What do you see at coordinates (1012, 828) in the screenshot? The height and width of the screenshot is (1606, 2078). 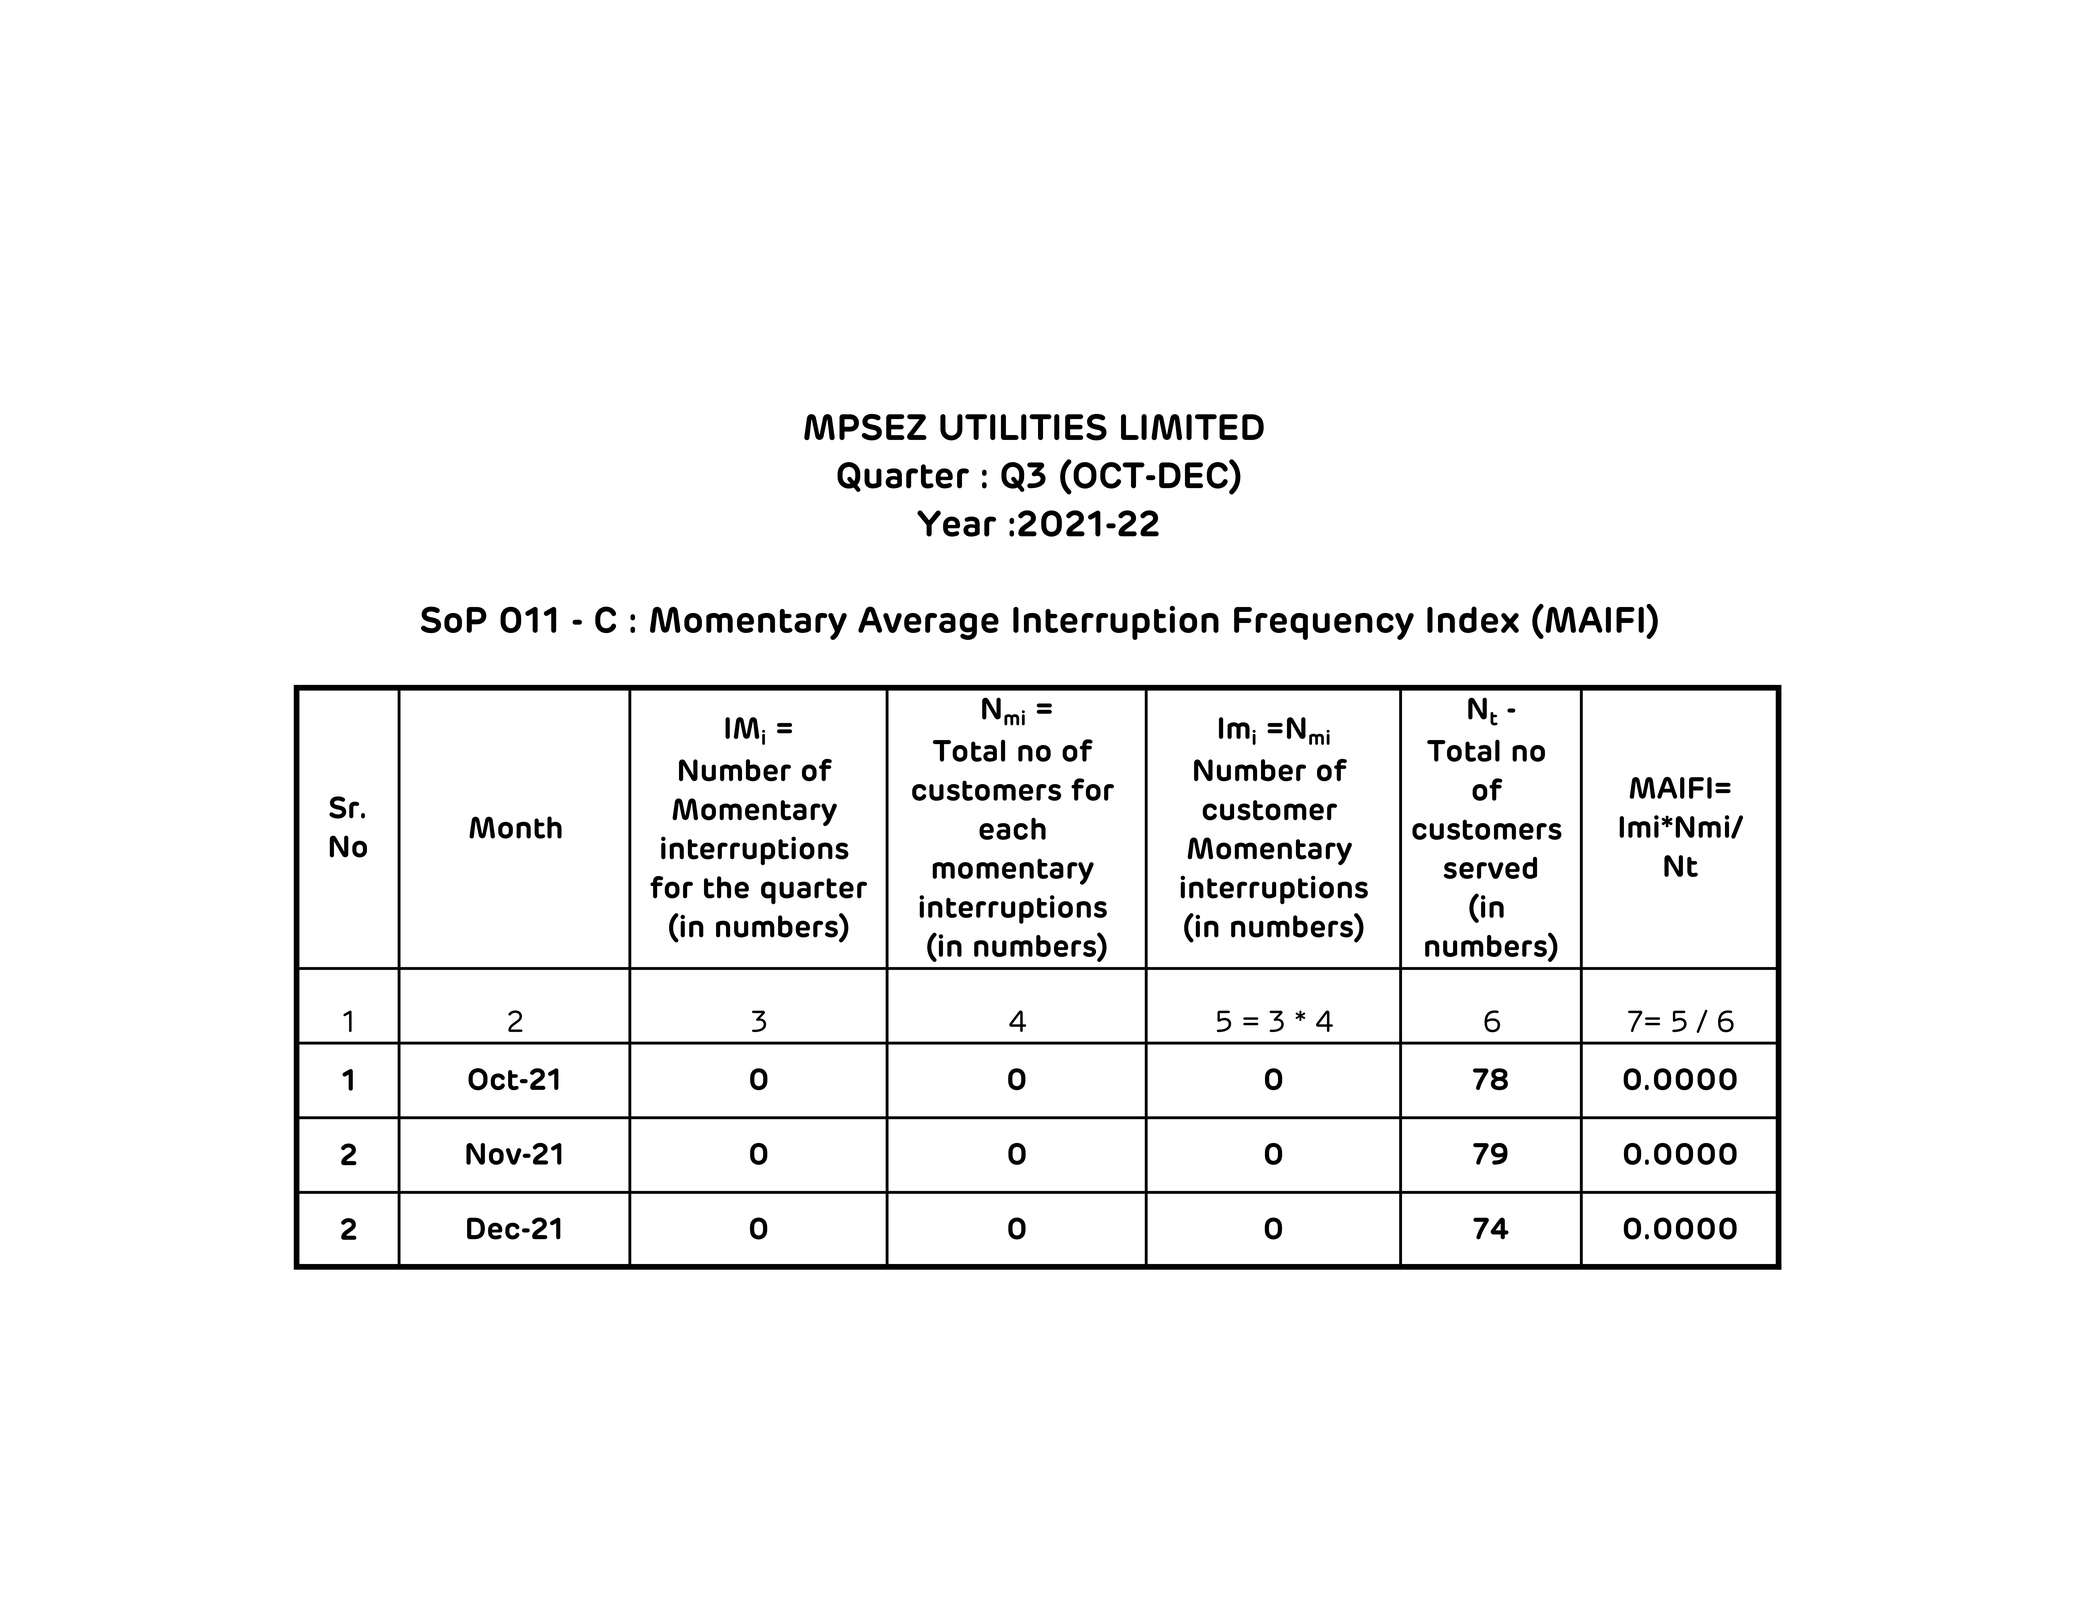 I see `each` at bounding box center [1012, 828].
